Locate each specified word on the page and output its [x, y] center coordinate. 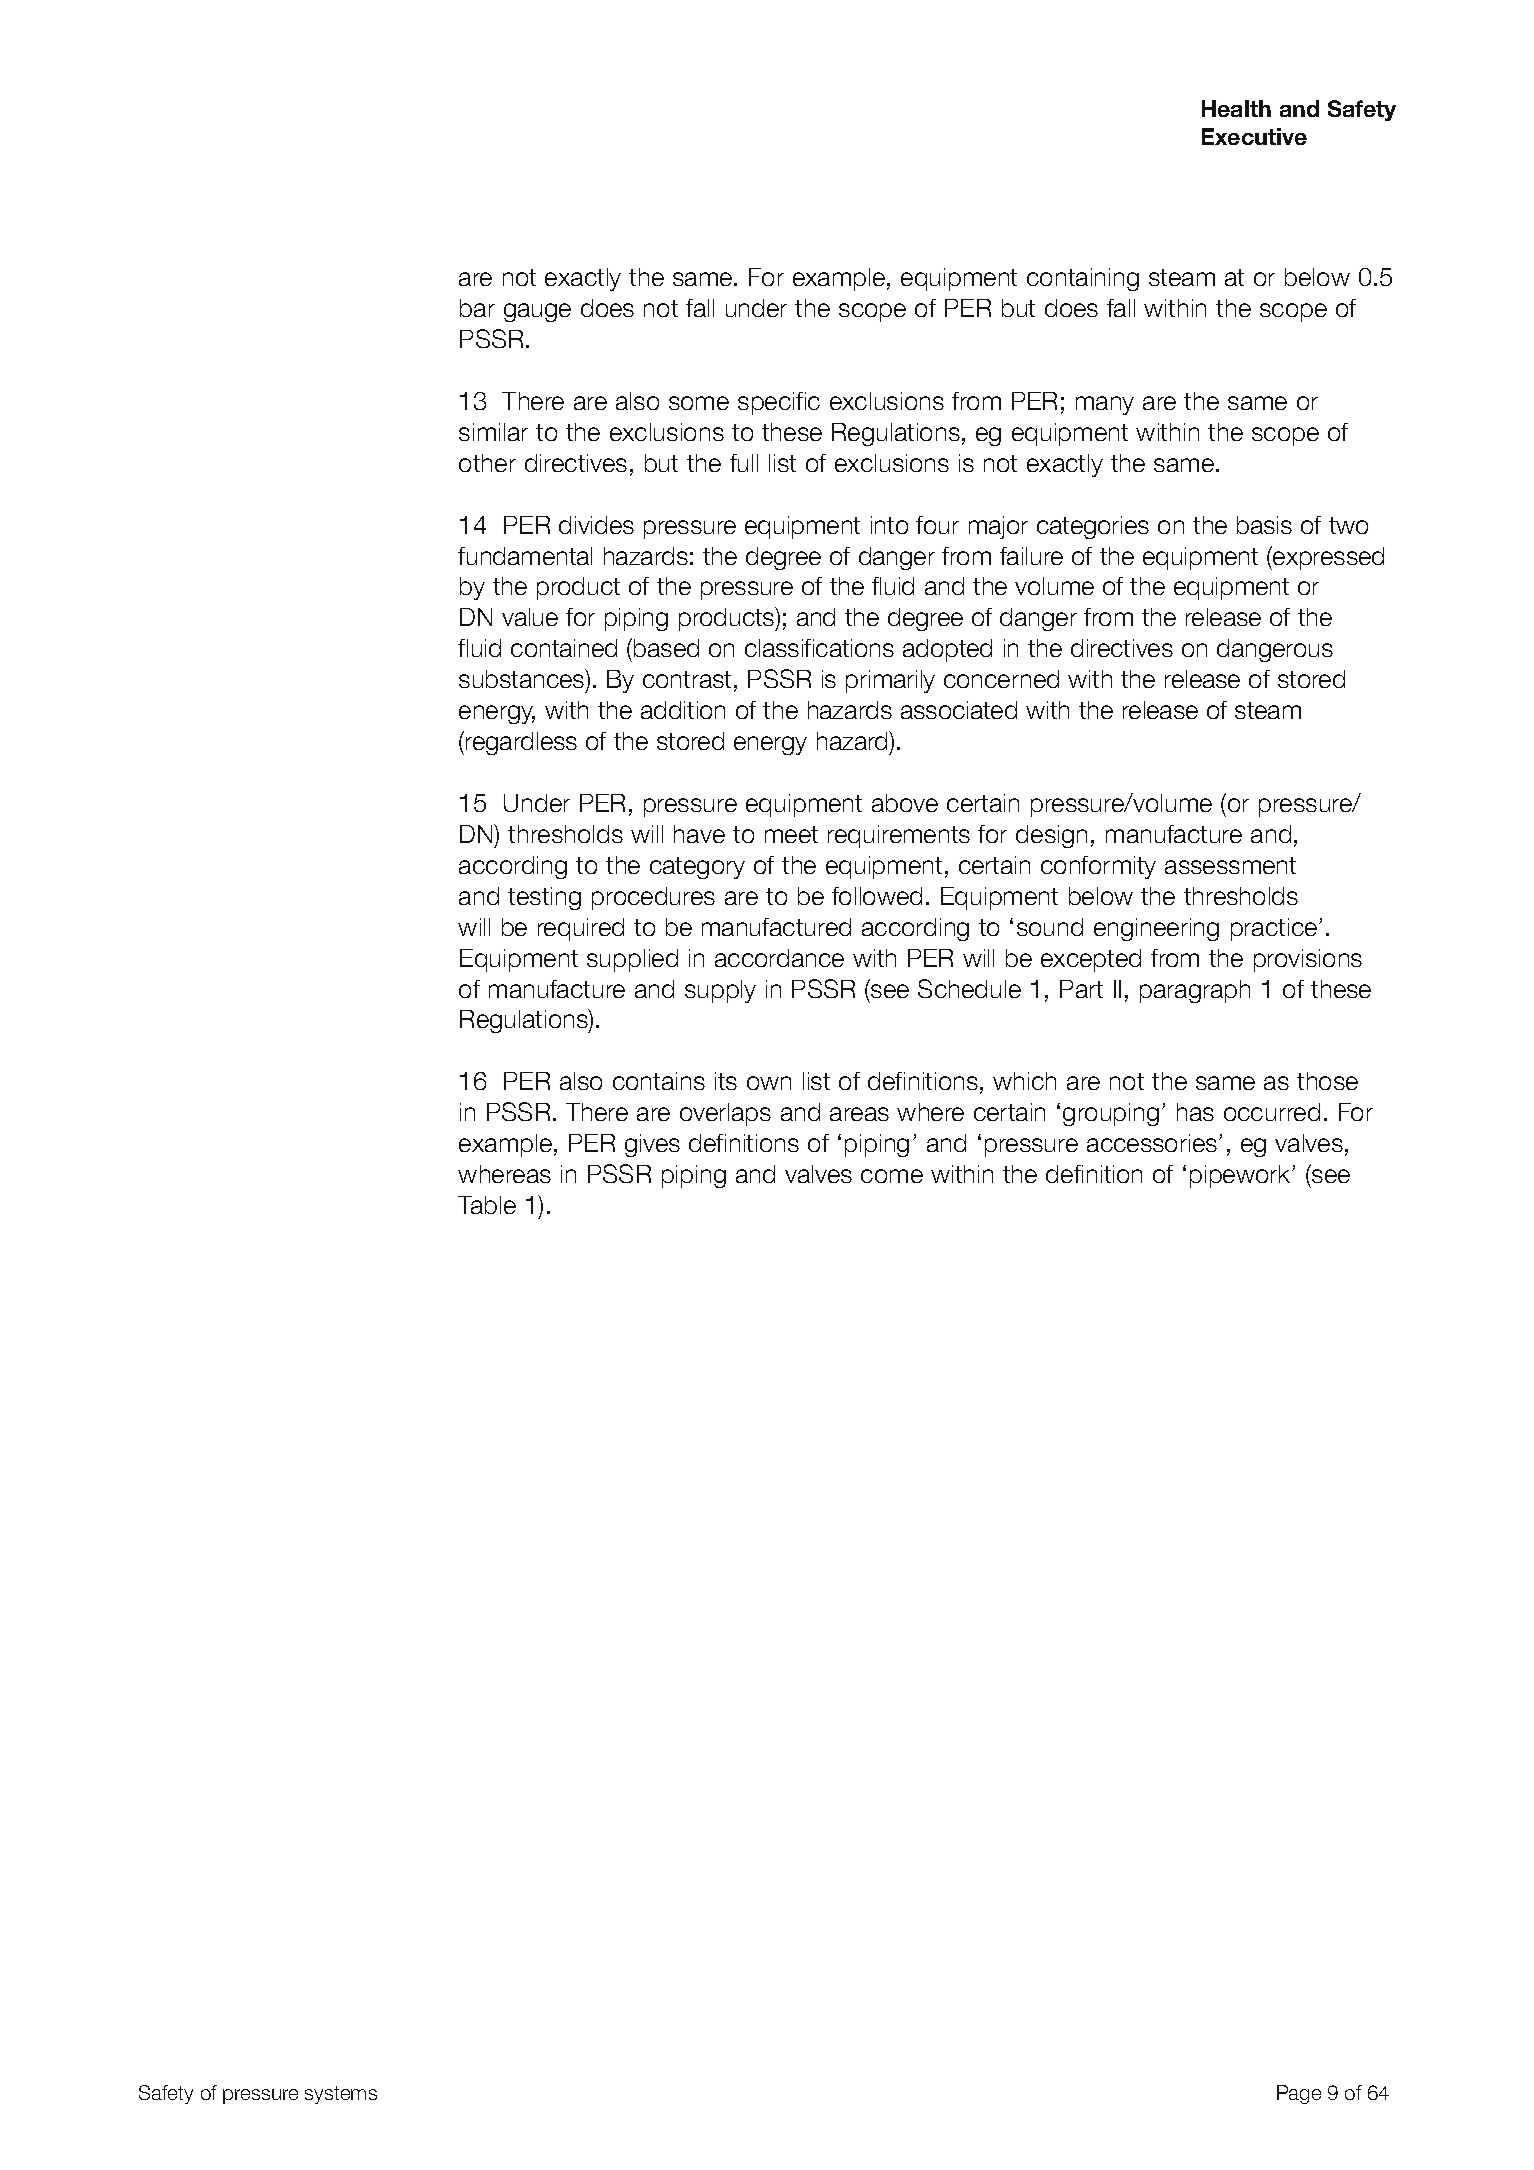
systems [341, 2095]
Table [487, 1205]
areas [859, 1114]
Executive [1254, 136]
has [1195, 1112]
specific [779, 403]
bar [477, 308]
